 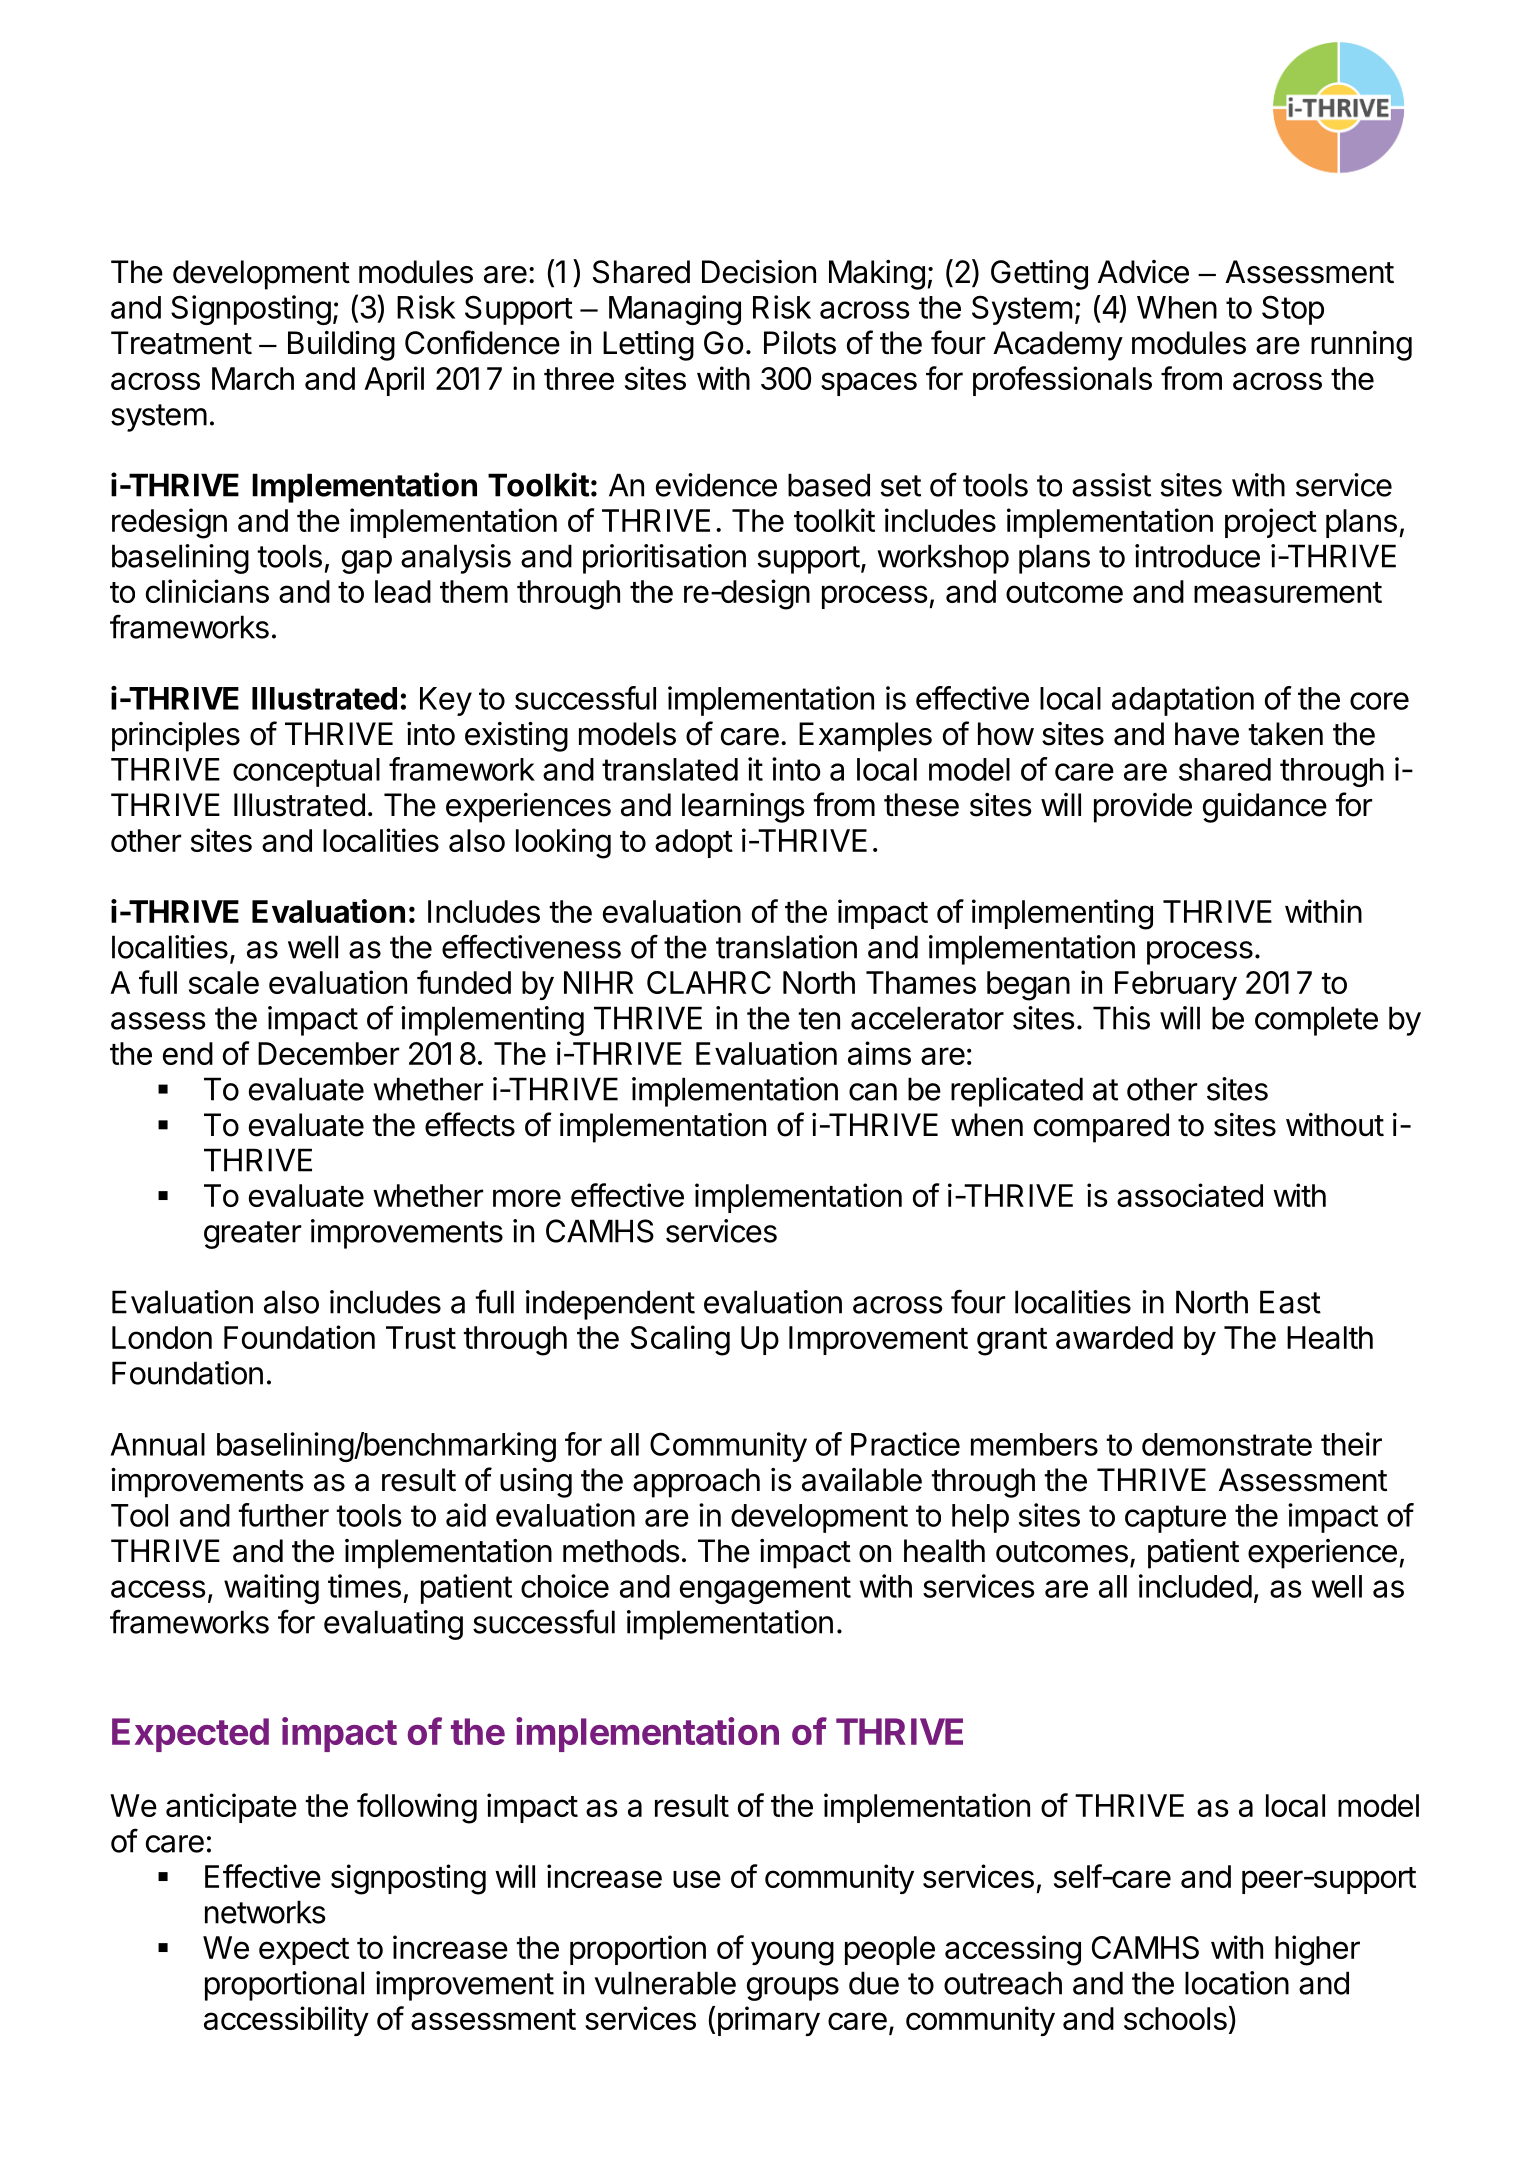 What do you see at coordinates (328, 1053) in the screenshot?
I see `December` at bounding box center [328, 1053].
